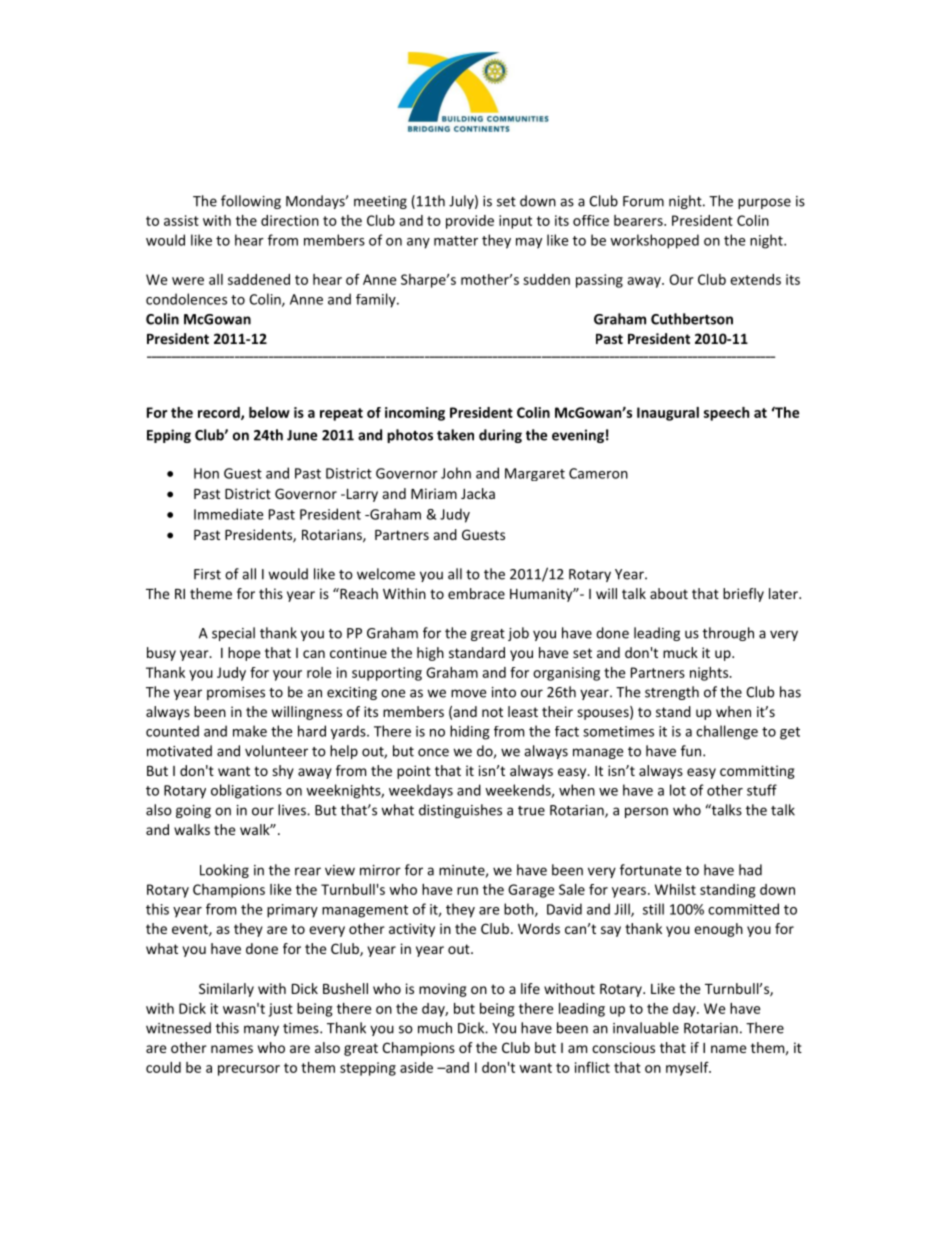 The height and width of the screenshot is (1233, 952). Describe the element at coordinates (728, 634) in the screenshot. I see `through` at that location.
